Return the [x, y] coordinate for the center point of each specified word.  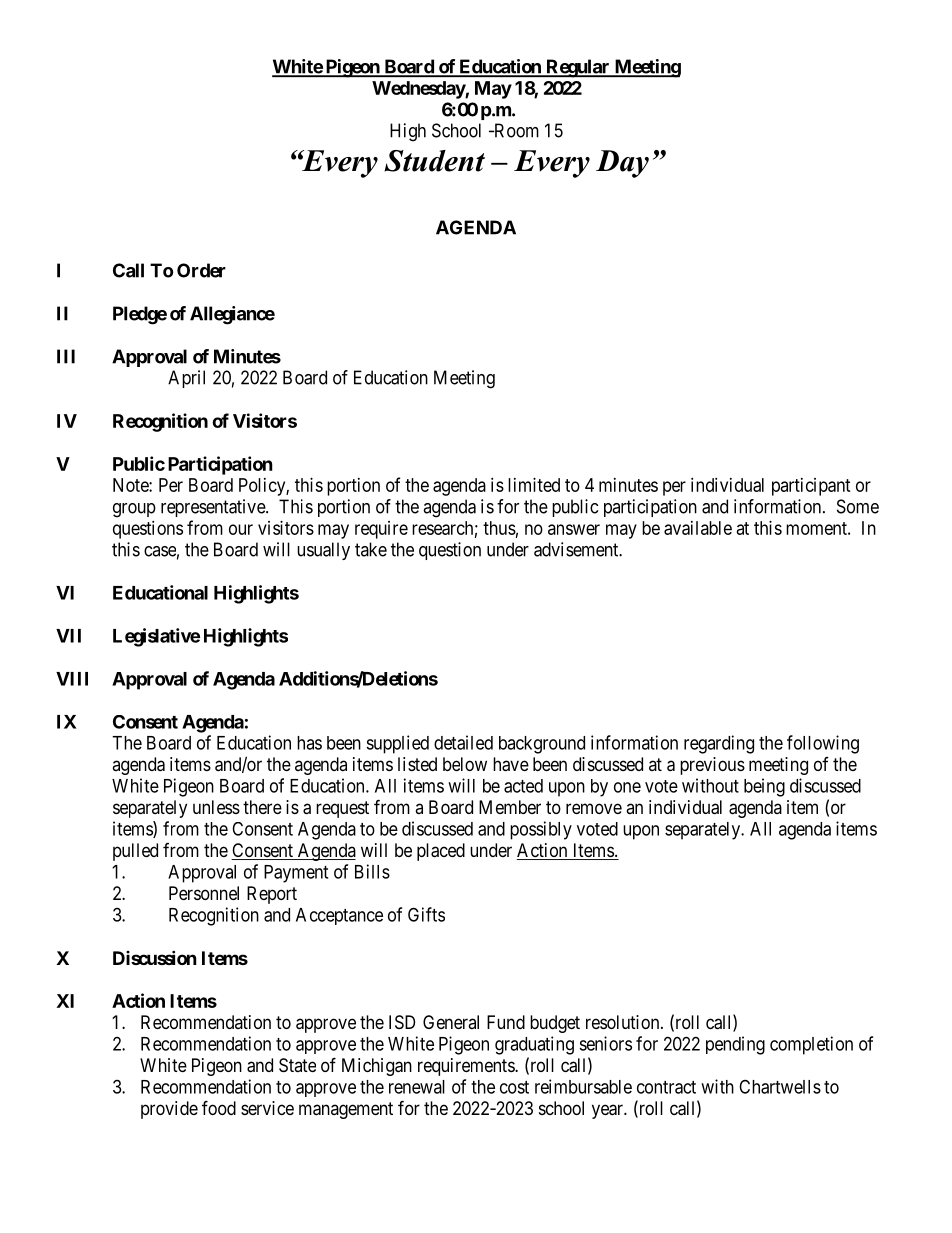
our [241, 529]
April [186, 379]
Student [434, 161]
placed [441, 852]
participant [811, 487]
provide [169, 1110]
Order [201, 270]
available [698, 528]
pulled [135, 852]
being [764, 787]
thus [499, 528]
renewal [417, 1087]
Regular [578, 68]
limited [534, 485]
